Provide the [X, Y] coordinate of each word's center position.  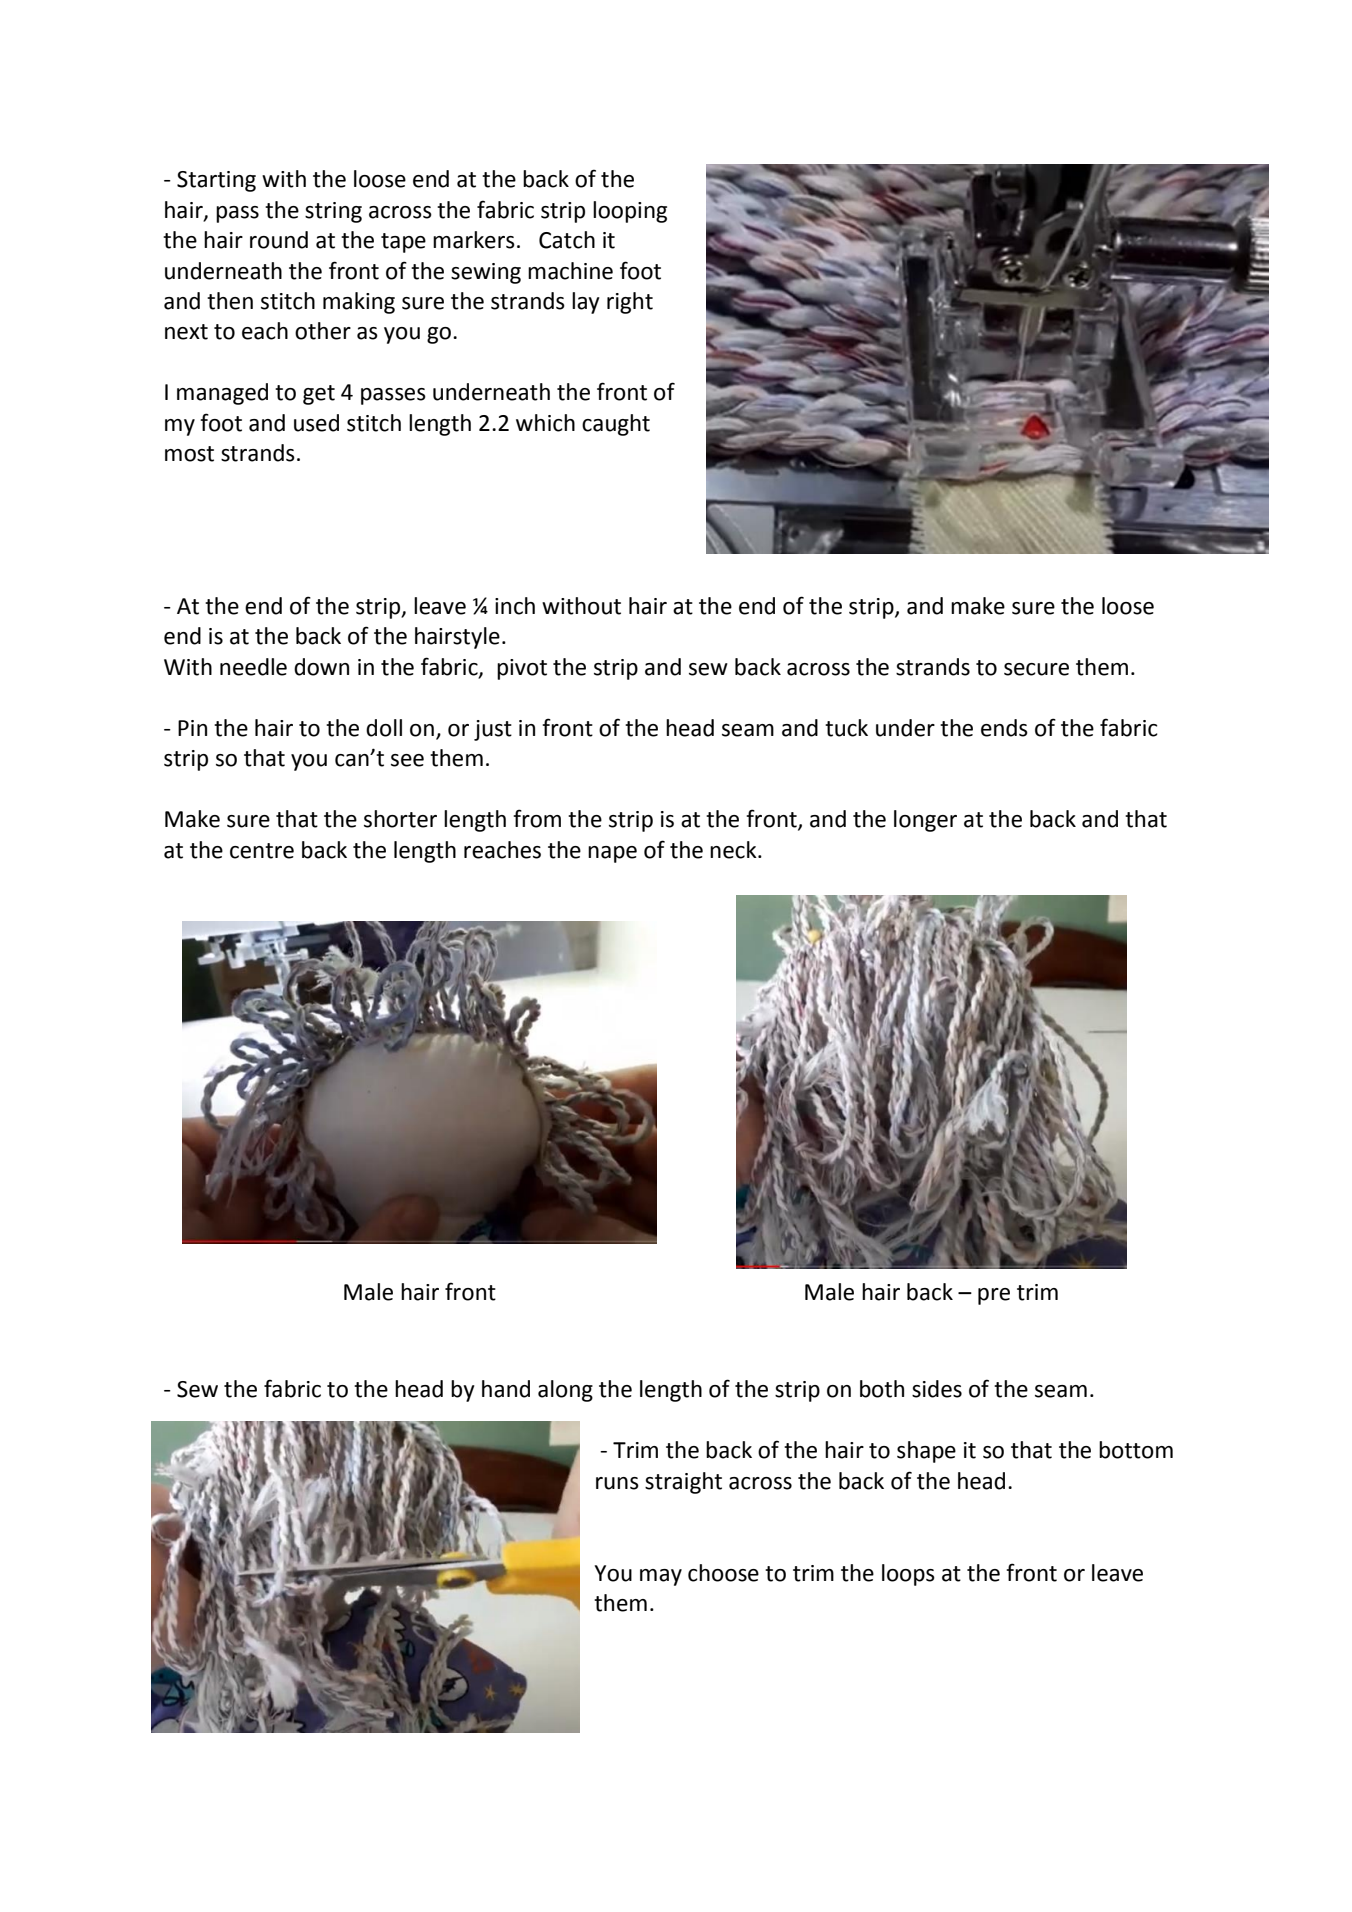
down [321, 667]
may [661, 1577]
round [279, 240]
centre [262, 851]
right [630, 303]
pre [994, 1296]
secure [1036, 669]
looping [630, 212]
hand [506, 1389]
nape [612, 854]
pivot [522, 669]
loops [908, 1575]
